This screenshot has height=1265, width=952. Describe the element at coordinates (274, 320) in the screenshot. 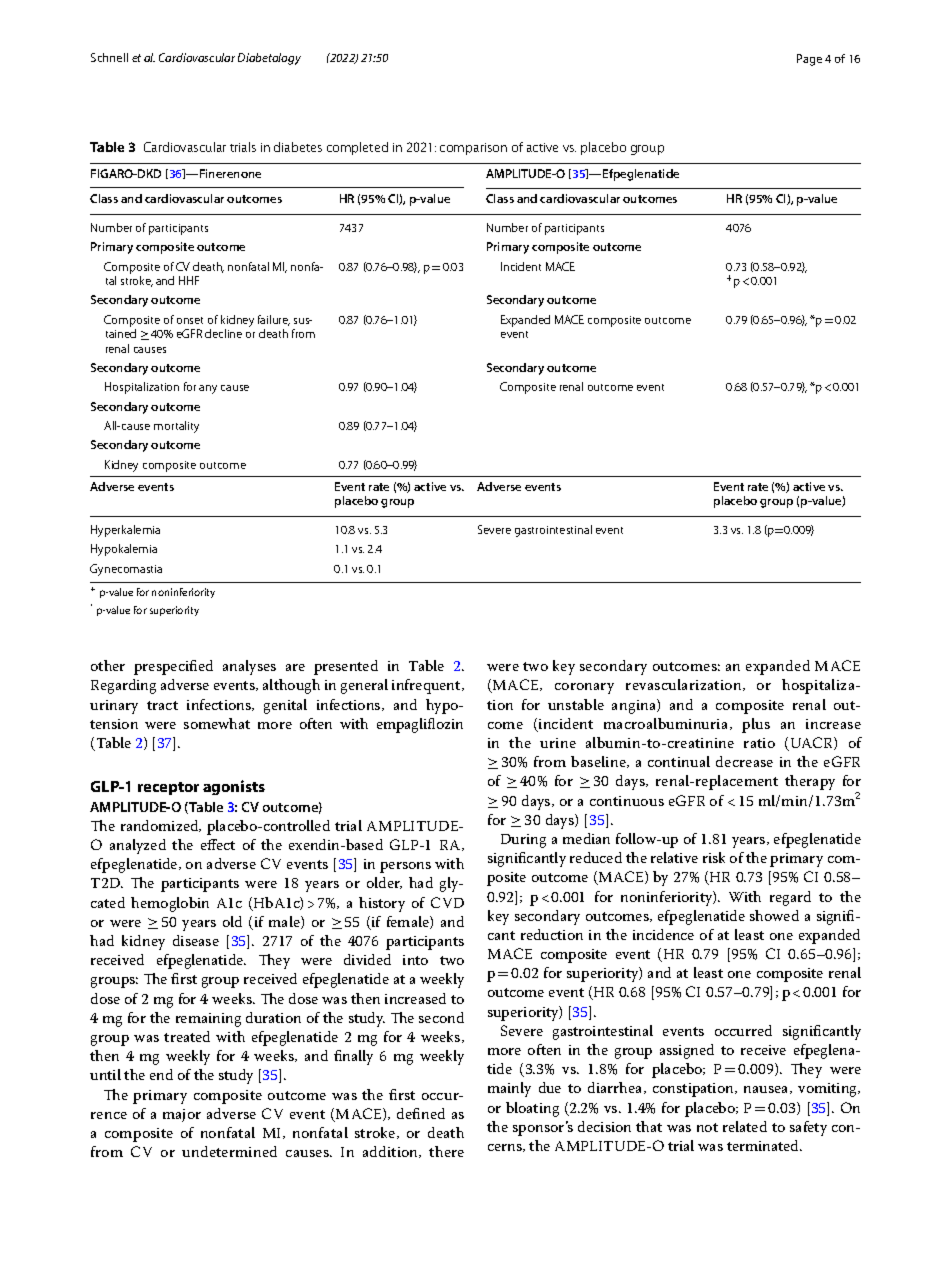

I see `failure` at that location.
